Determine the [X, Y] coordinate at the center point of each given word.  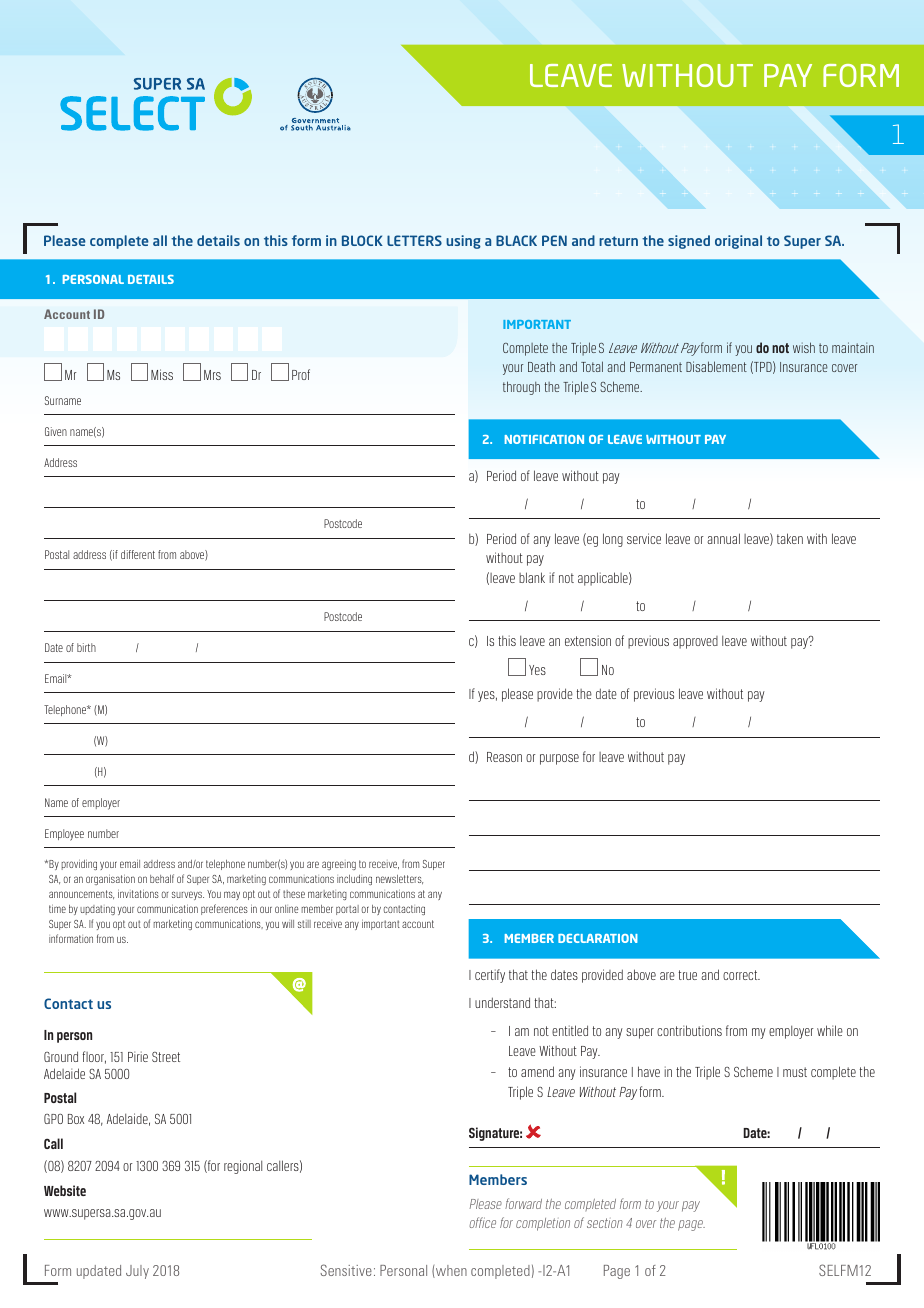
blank [532, 577]
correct [741, 975]
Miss [162, 374]
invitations [138, 893]
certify [490, 976]
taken [790, 538]
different [138, 554]
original [738, 242]
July [137, 1272]
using [463, 242]
